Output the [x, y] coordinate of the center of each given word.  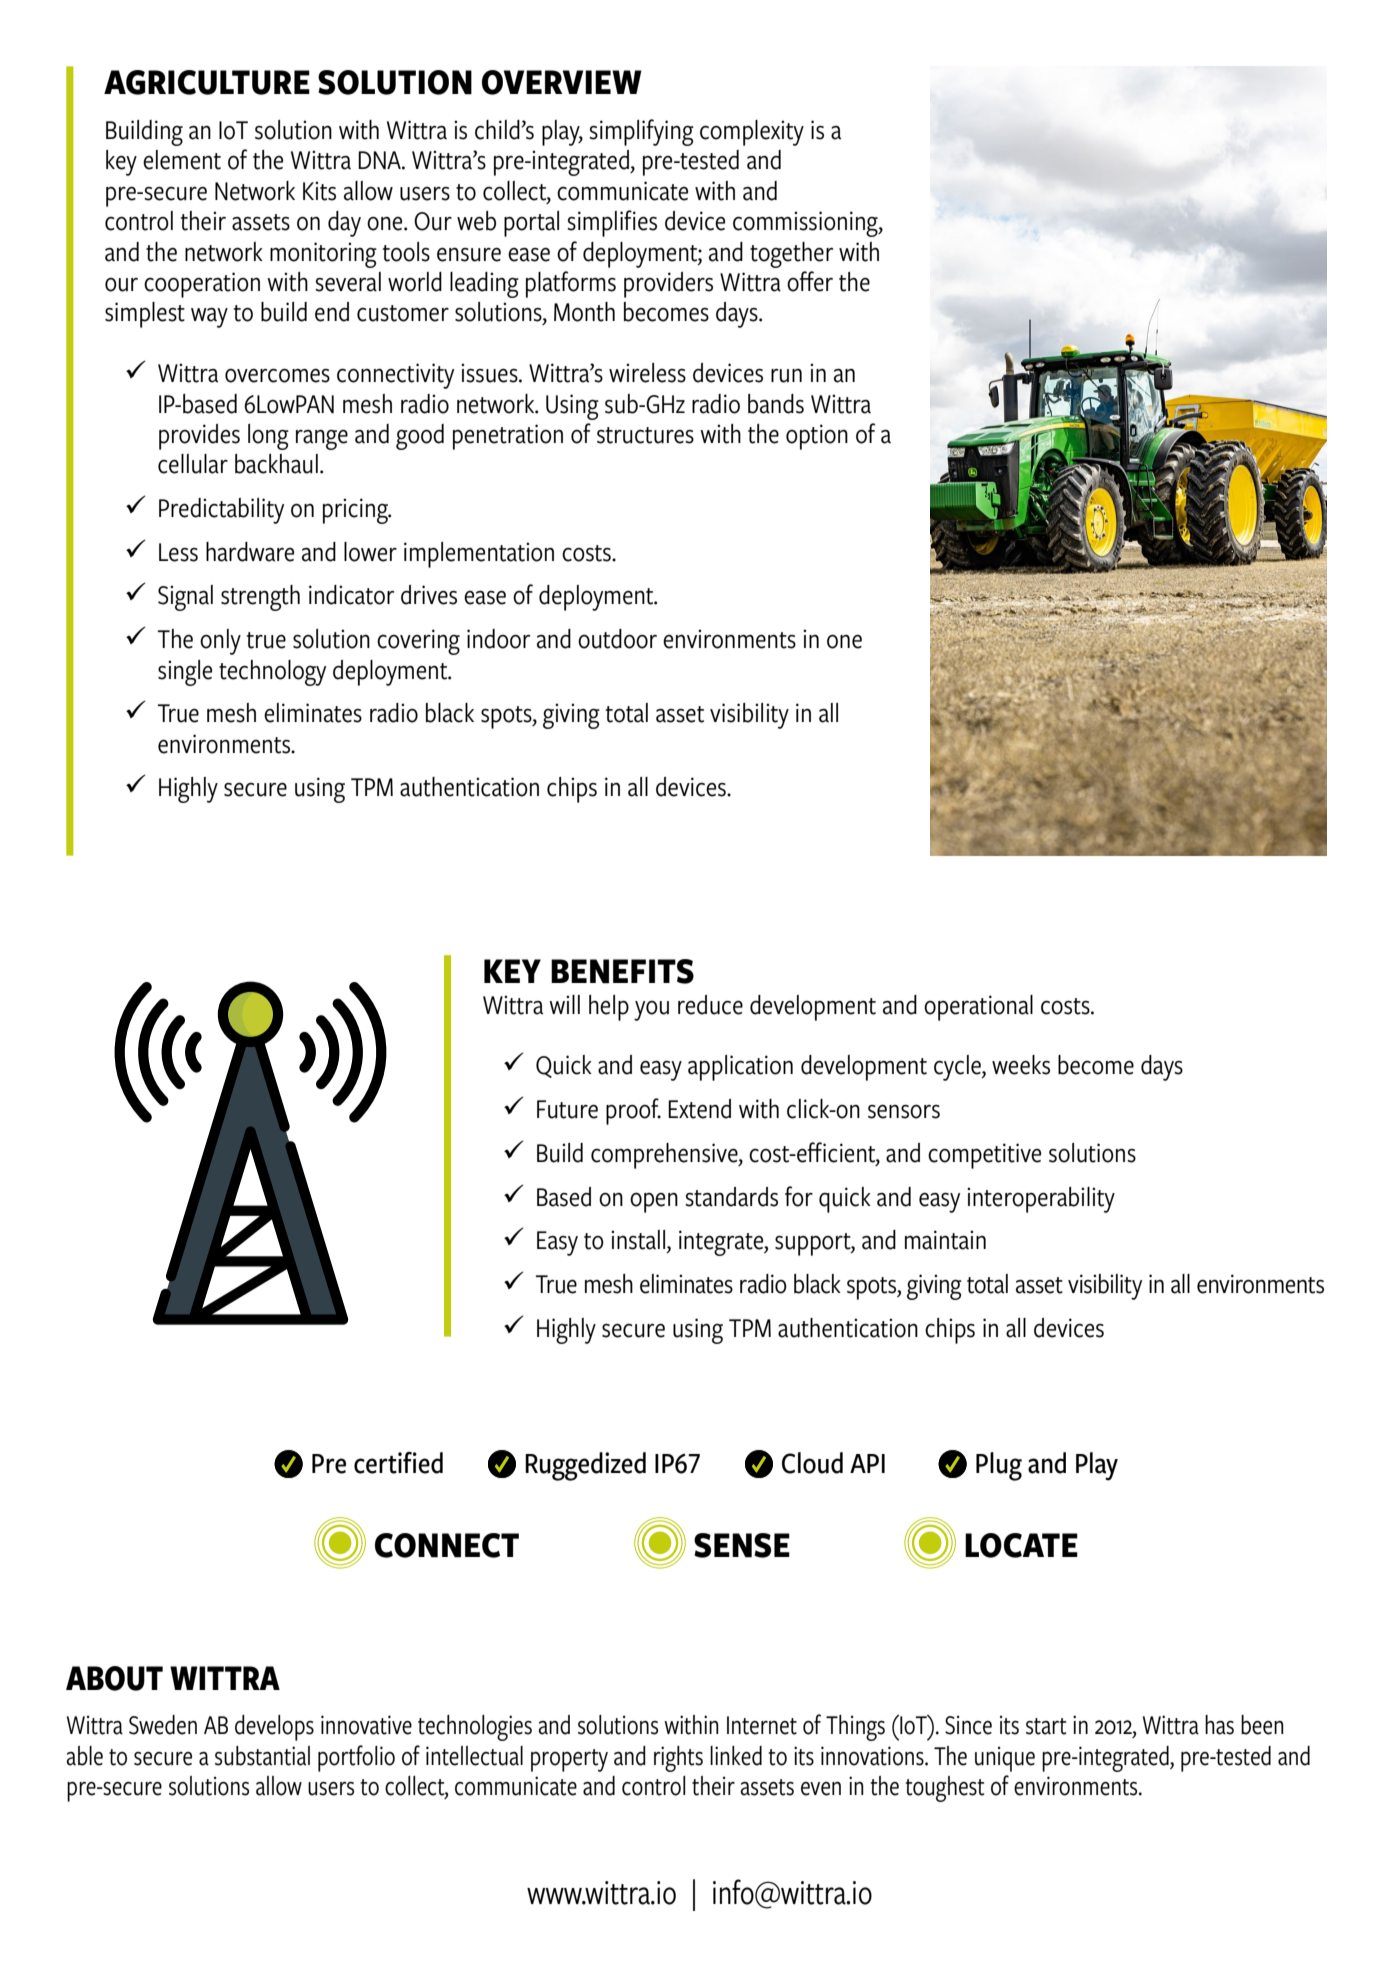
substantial [262, 1756]
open [654, 1202]
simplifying [641, 132]
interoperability [1041, 1200]
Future [567, 1109]
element [182, 160]
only [220, 642]
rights [678, 1759]
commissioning [806, 224]
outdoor [617, 639]
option [817, 437]
